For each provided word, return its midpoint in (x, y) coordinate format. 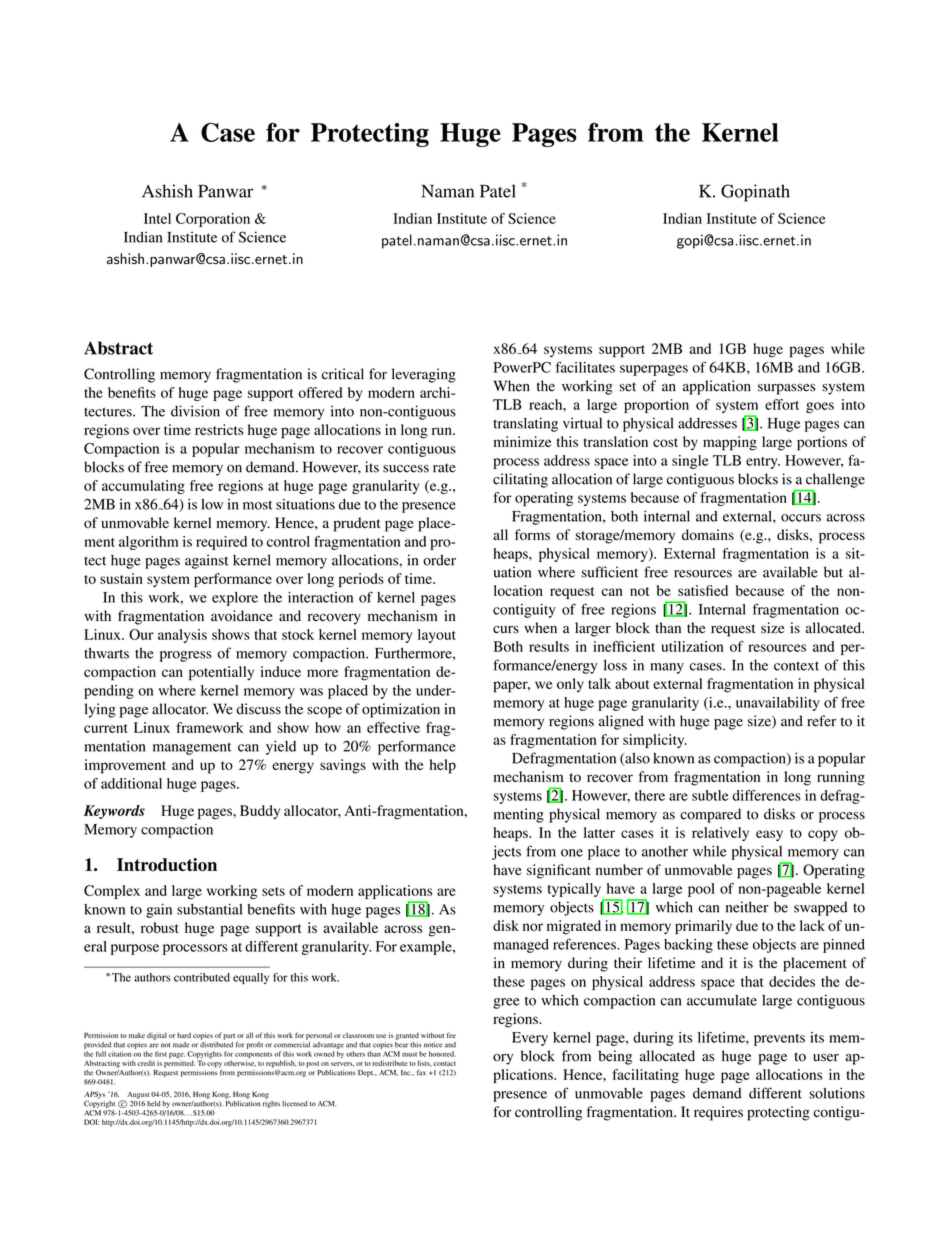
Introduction (167, 865)
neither (747, 907)
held (153, 1104)
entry (763, 463)
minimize (522, 441)
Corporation (213, 220)
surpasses (787, 389)
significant (559, 871)
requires (718, 1113)
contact (444, 1063)
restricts (219, 429)
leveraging (424, 375)
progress (186, 656)
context (796, 666)
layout (437, 636)
